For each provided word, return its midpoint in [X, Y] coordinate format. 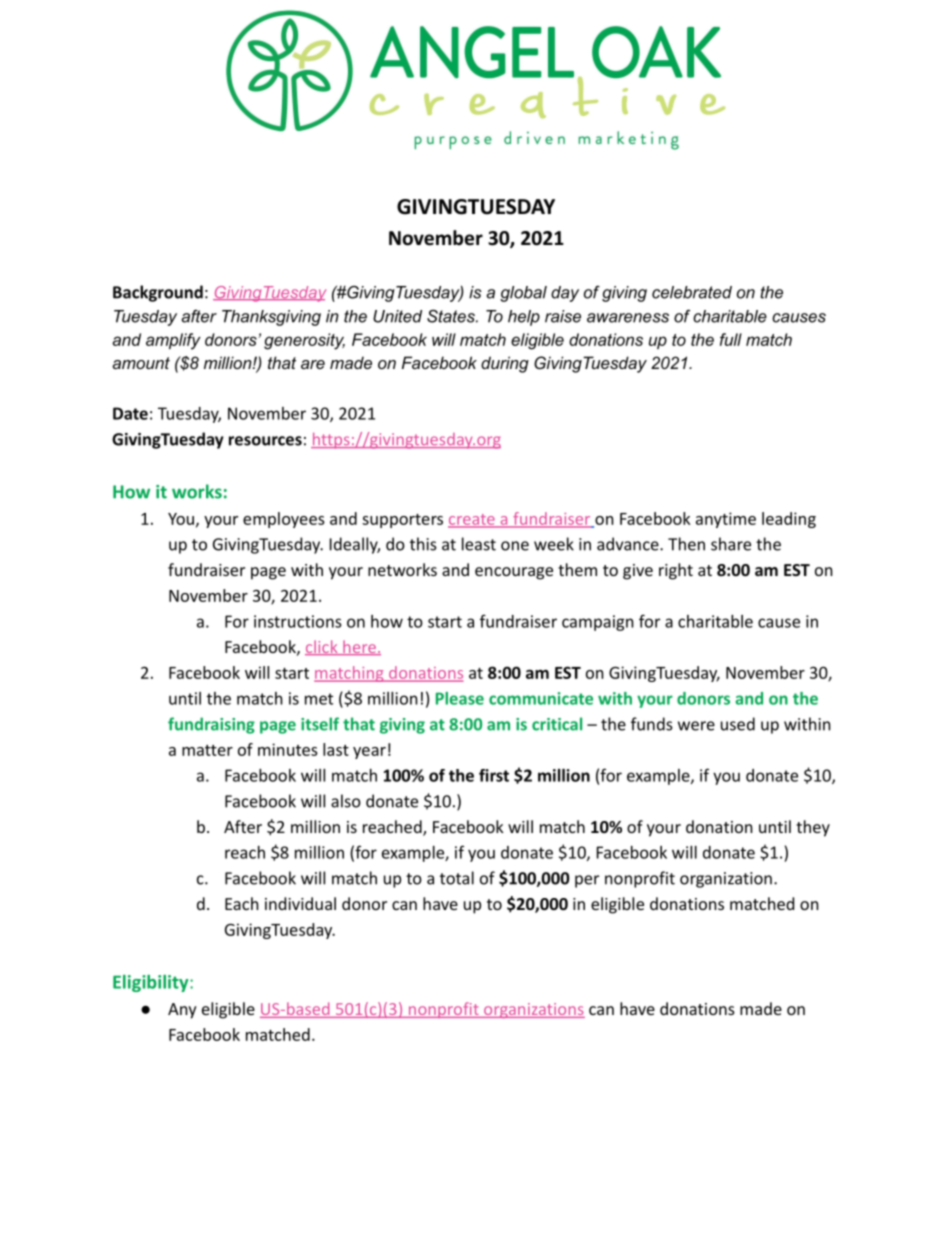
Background [158, 293]
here [359, 647]
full [731, 339]
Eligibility [152, 983]
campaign [598, 623]
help [524, 318]
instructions [298, 621]
